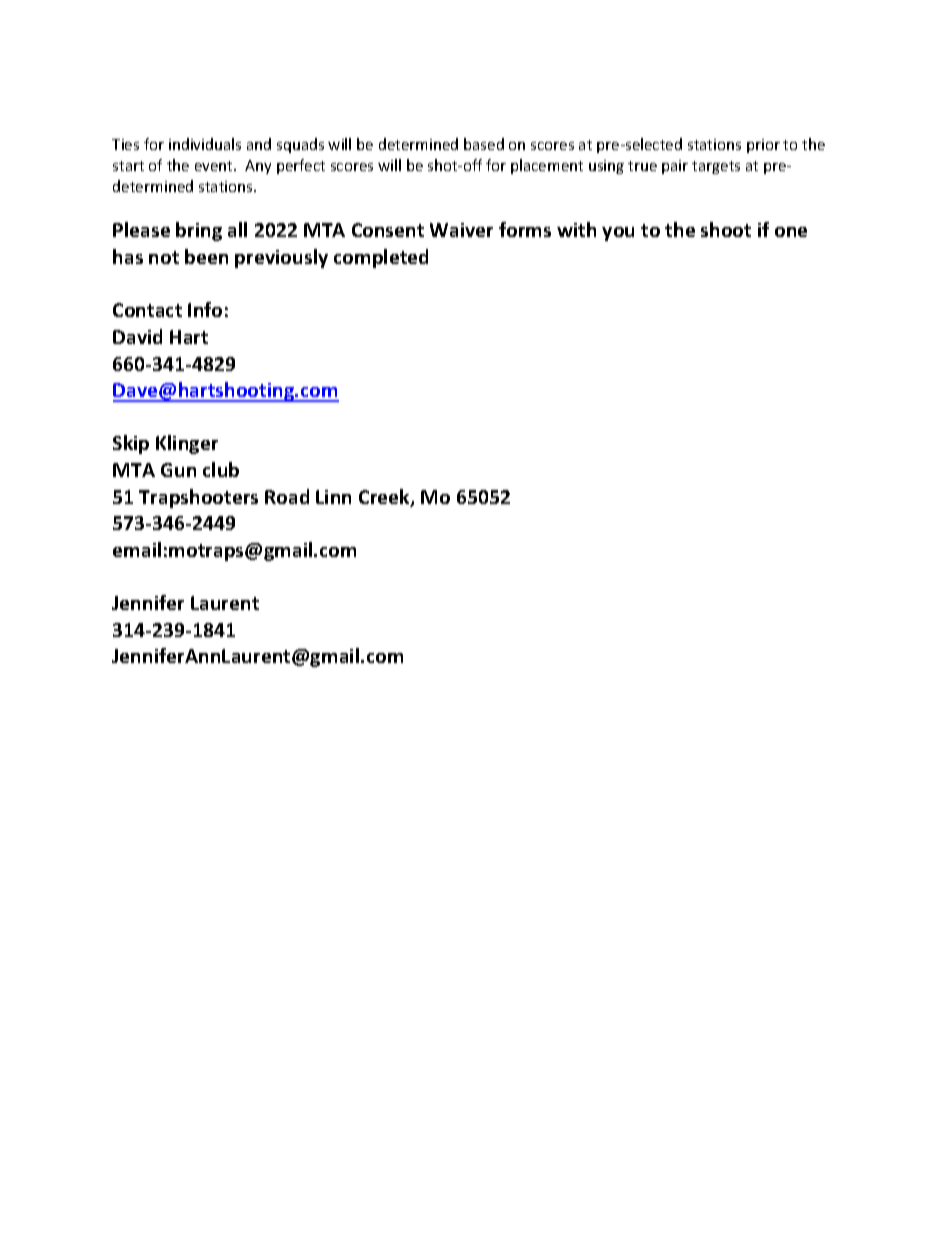  Describe the element at coordinates (618, 234) in the screenshot. I see `you` at that location.
